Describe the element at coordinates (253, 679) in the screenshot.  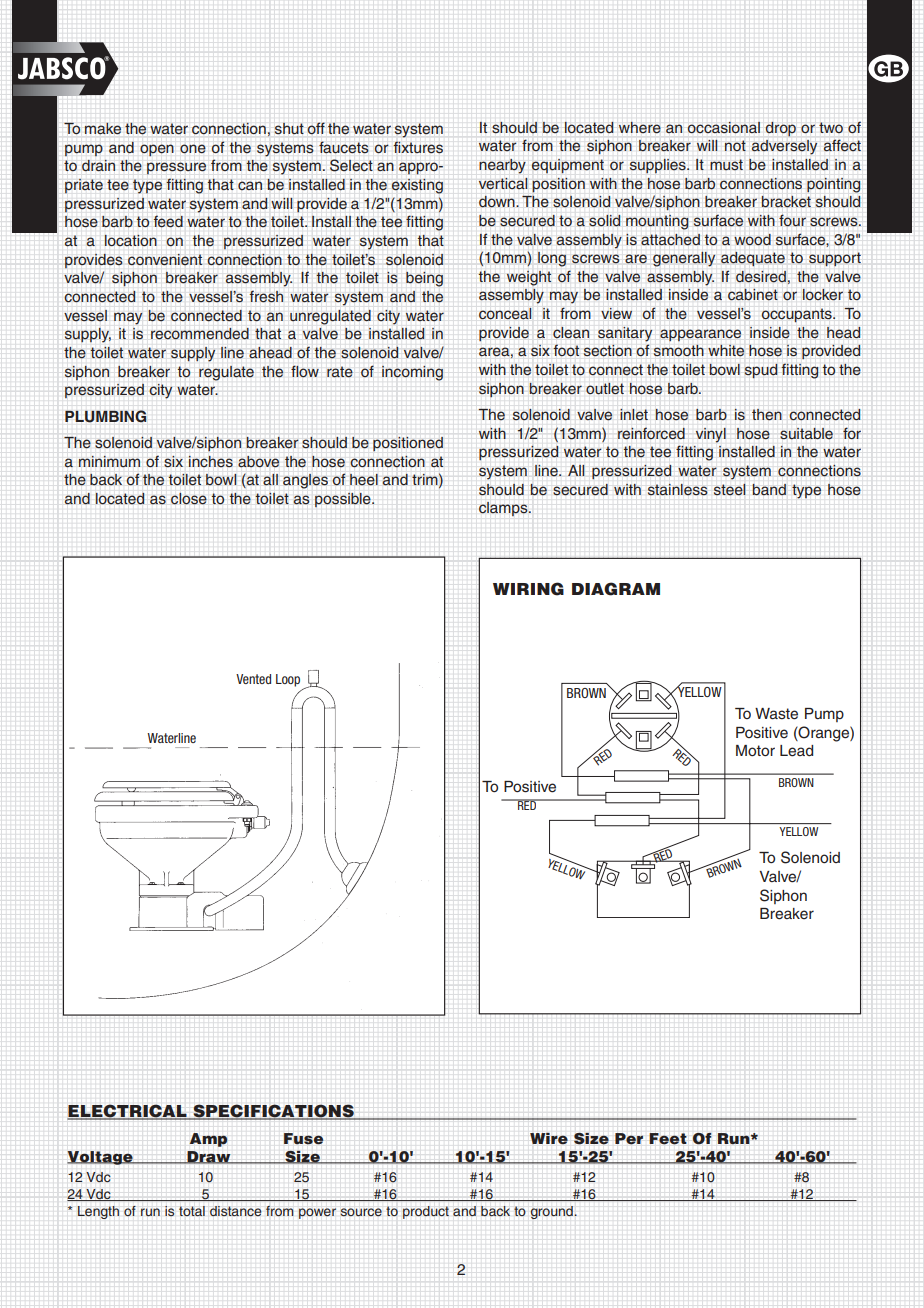
I see `Vented` at that location.
